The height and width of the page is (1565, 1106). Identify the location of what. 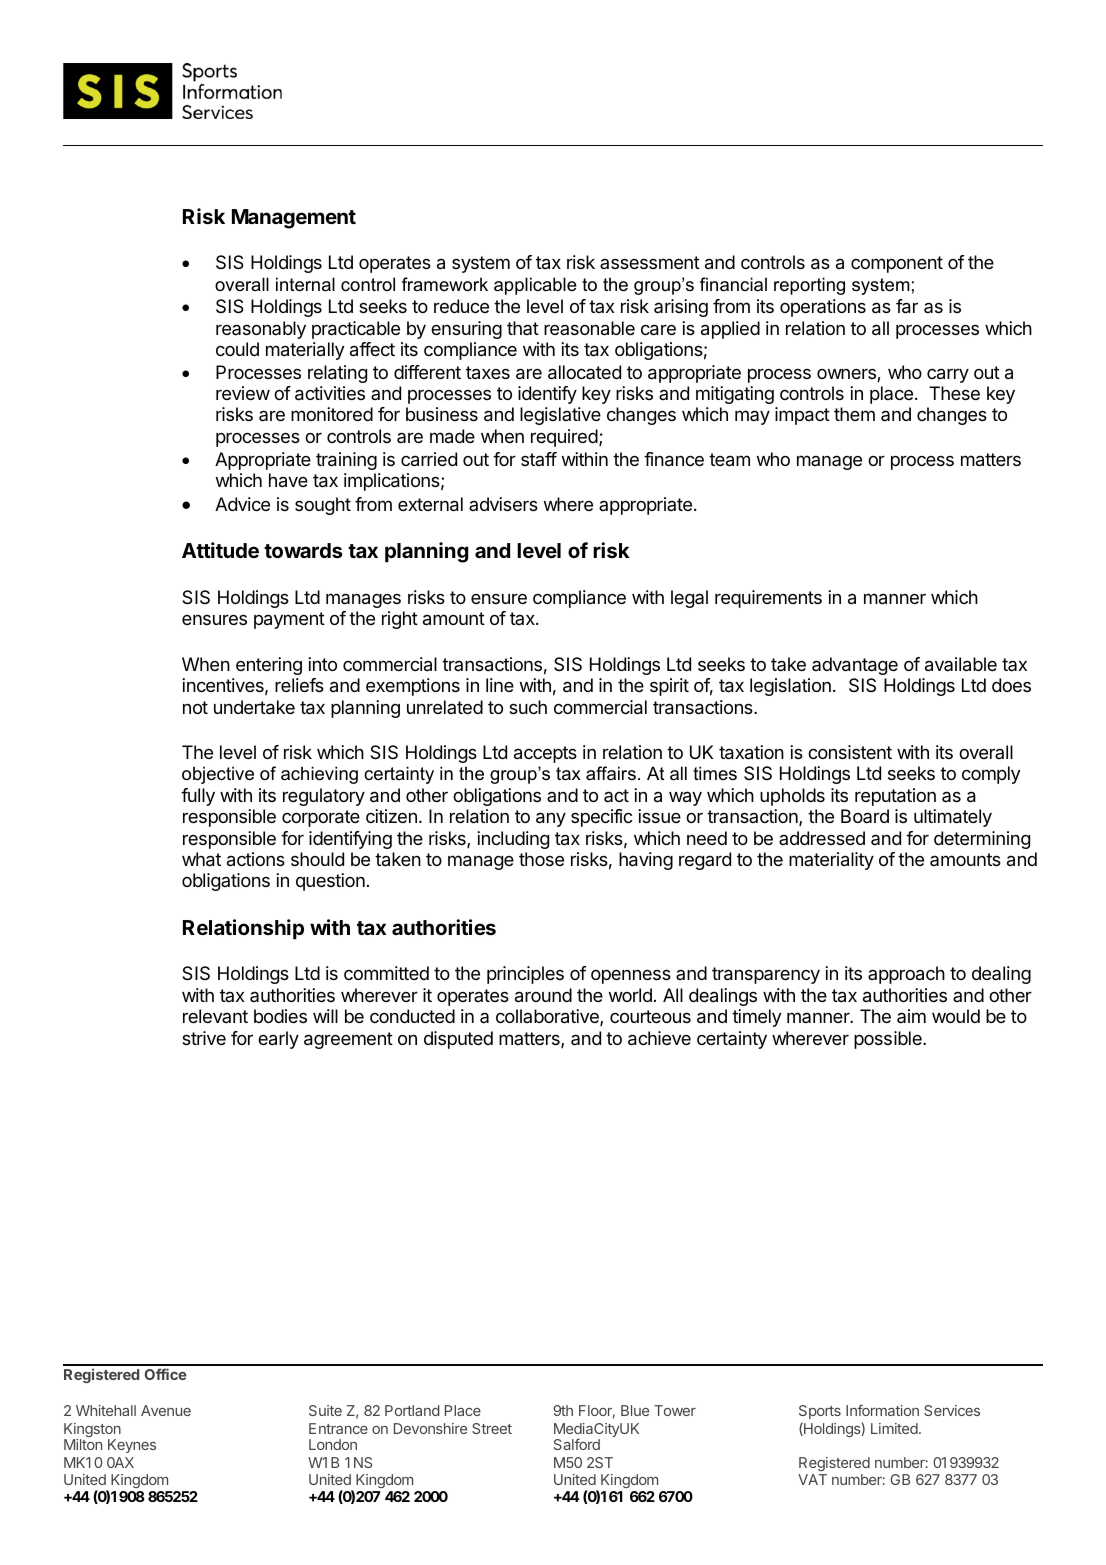
(201, 859).
